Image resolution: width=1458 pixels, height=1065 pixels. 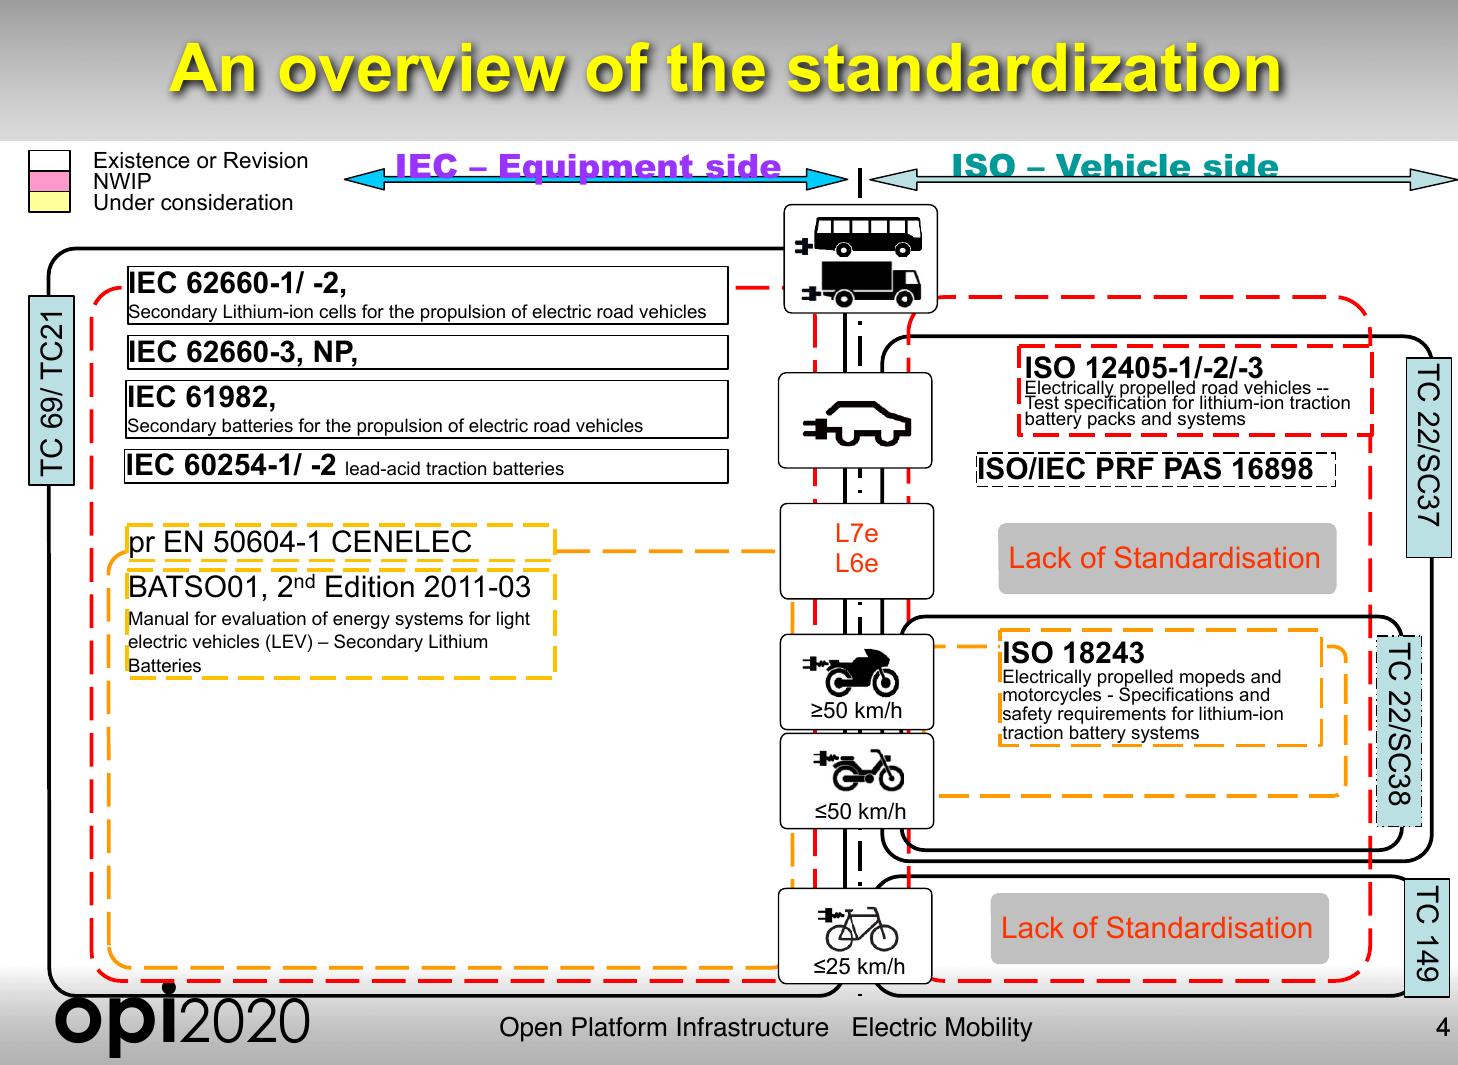 What do you see at coordinates (513, 620) in the screenshot?
I see `light` at bounding box center [513, 620].
